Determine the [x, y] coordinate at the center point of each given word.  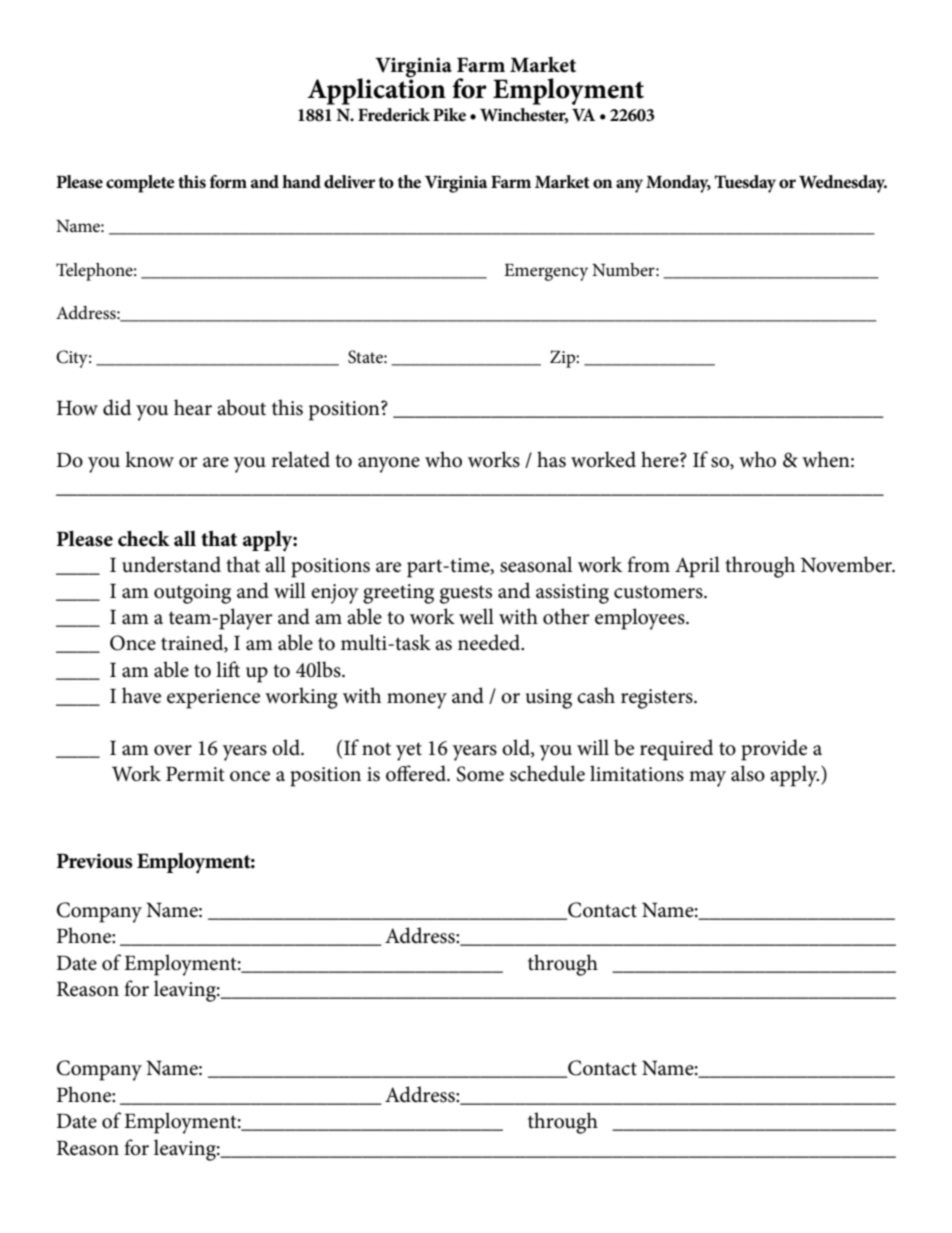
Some [480, 774]
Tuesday [745, 184]
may [707, 779]
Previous [94, 861]
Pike [449, 115]
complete [140, 184]
